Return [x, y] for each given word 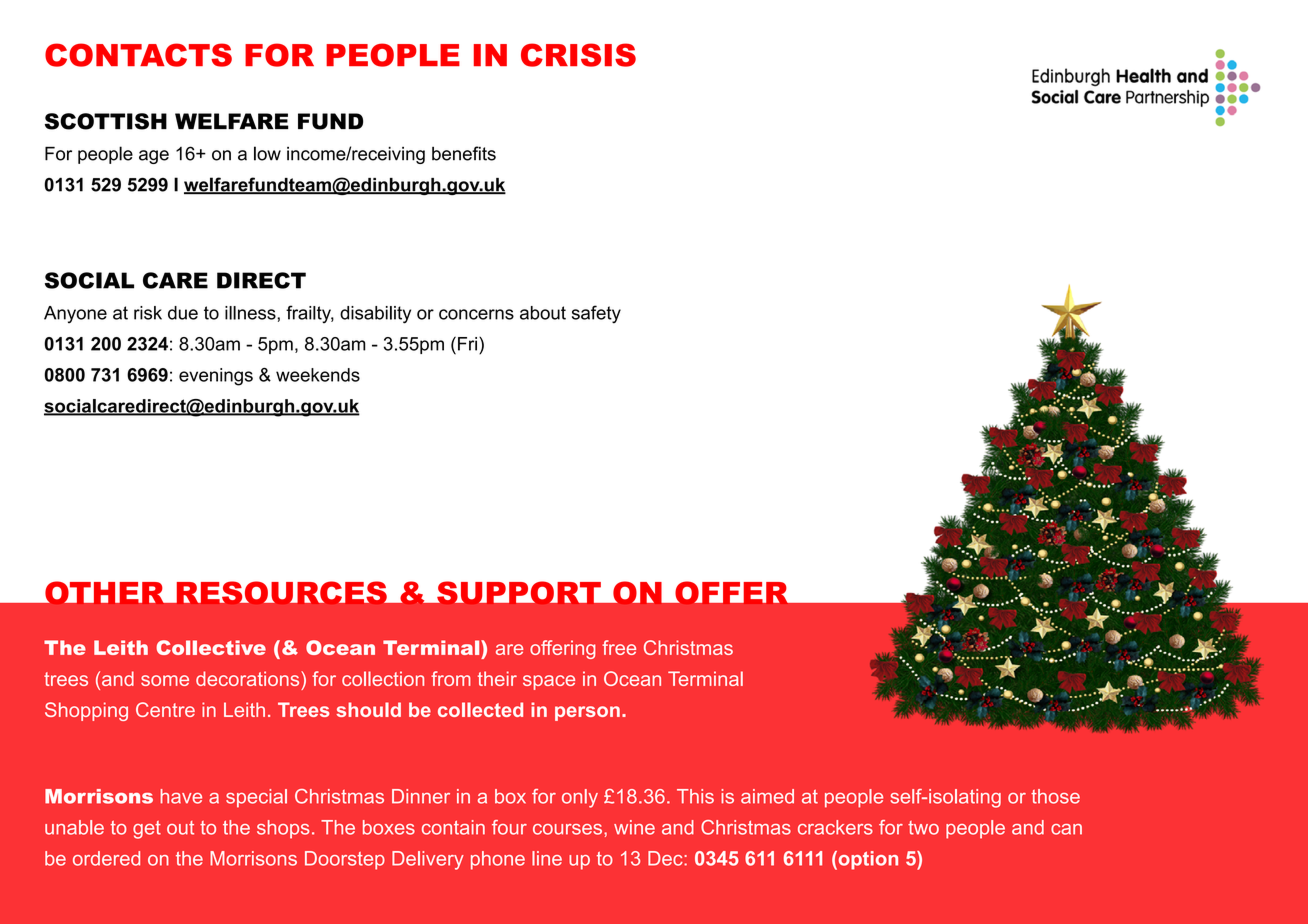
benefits [464, 153]
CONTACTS [138, 55]
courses [567, 829]
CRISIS [578, 55]
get [147, 830]
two [923, 828]
